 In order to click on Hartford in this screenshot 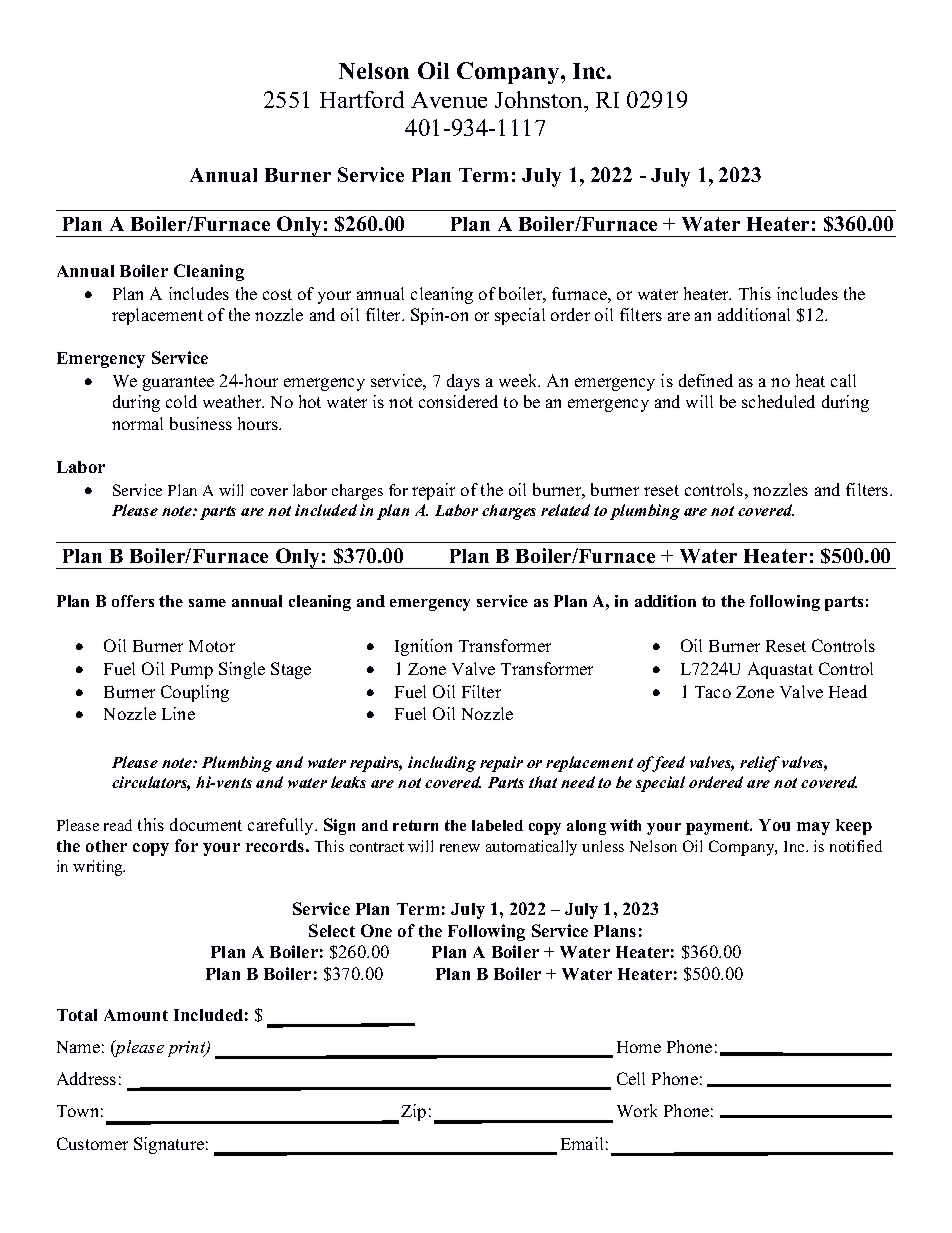, I will do `click(362, 99)`.
